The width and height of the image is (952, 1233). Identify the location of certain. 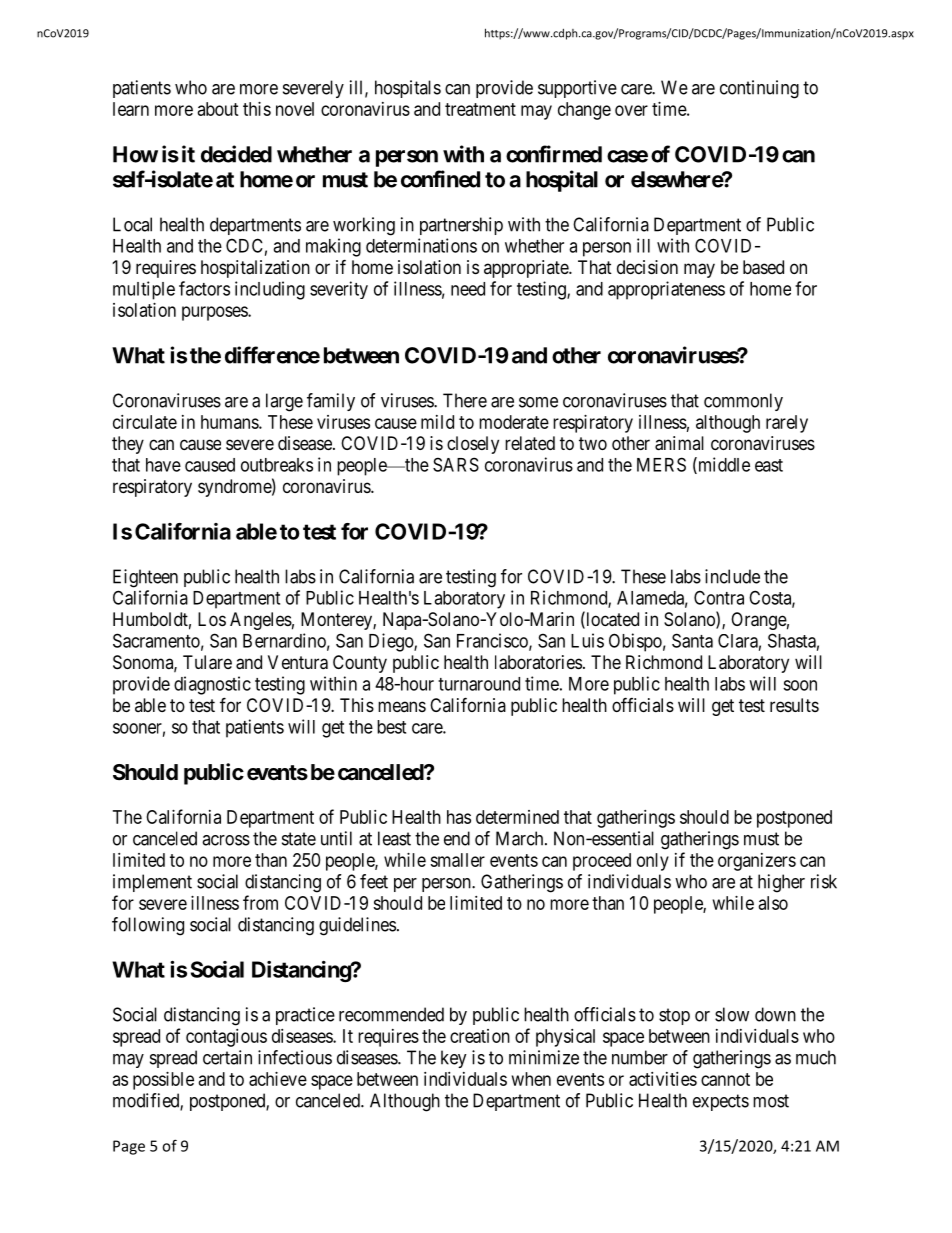
(227, 1057).
